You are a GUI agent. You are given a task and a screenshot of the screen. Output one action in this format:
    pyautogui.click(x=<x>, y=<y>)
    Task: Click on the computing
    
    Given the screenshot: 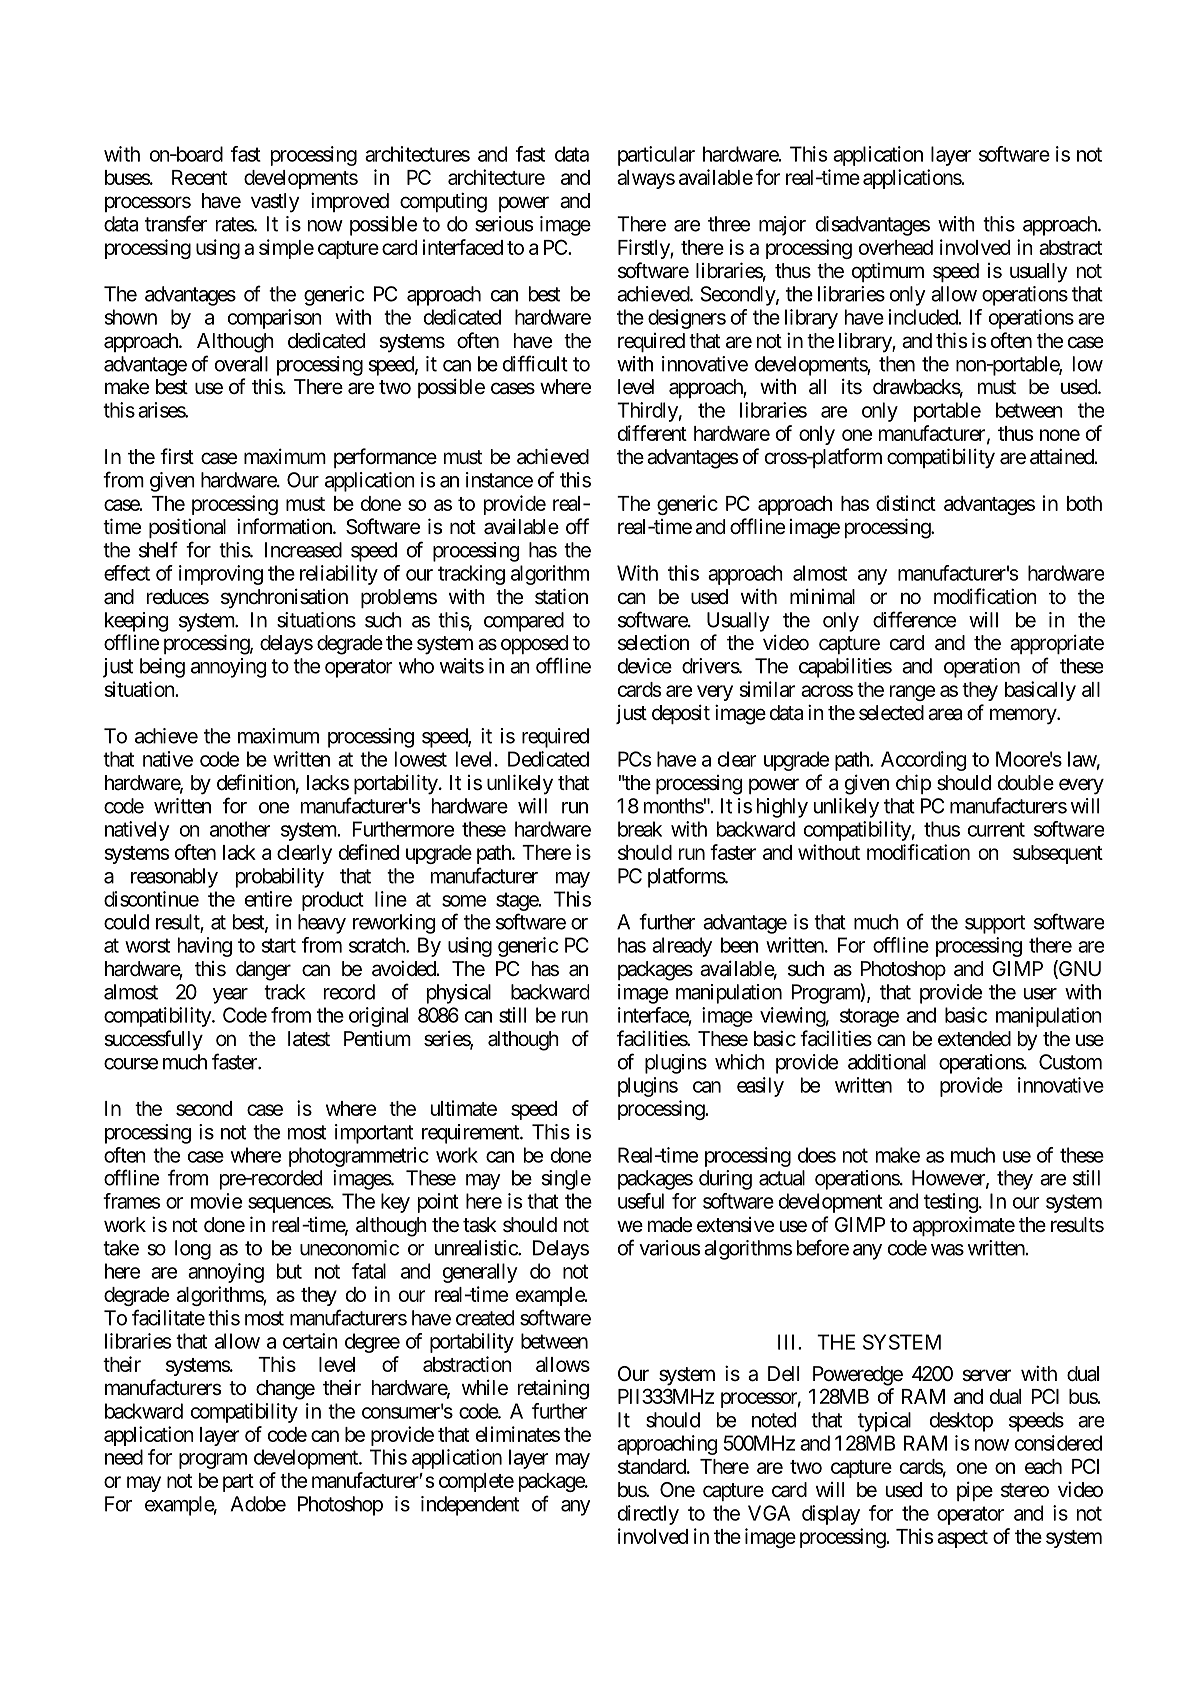 What is the action you would take?
    pyautogui.click(x=443, y=202)
